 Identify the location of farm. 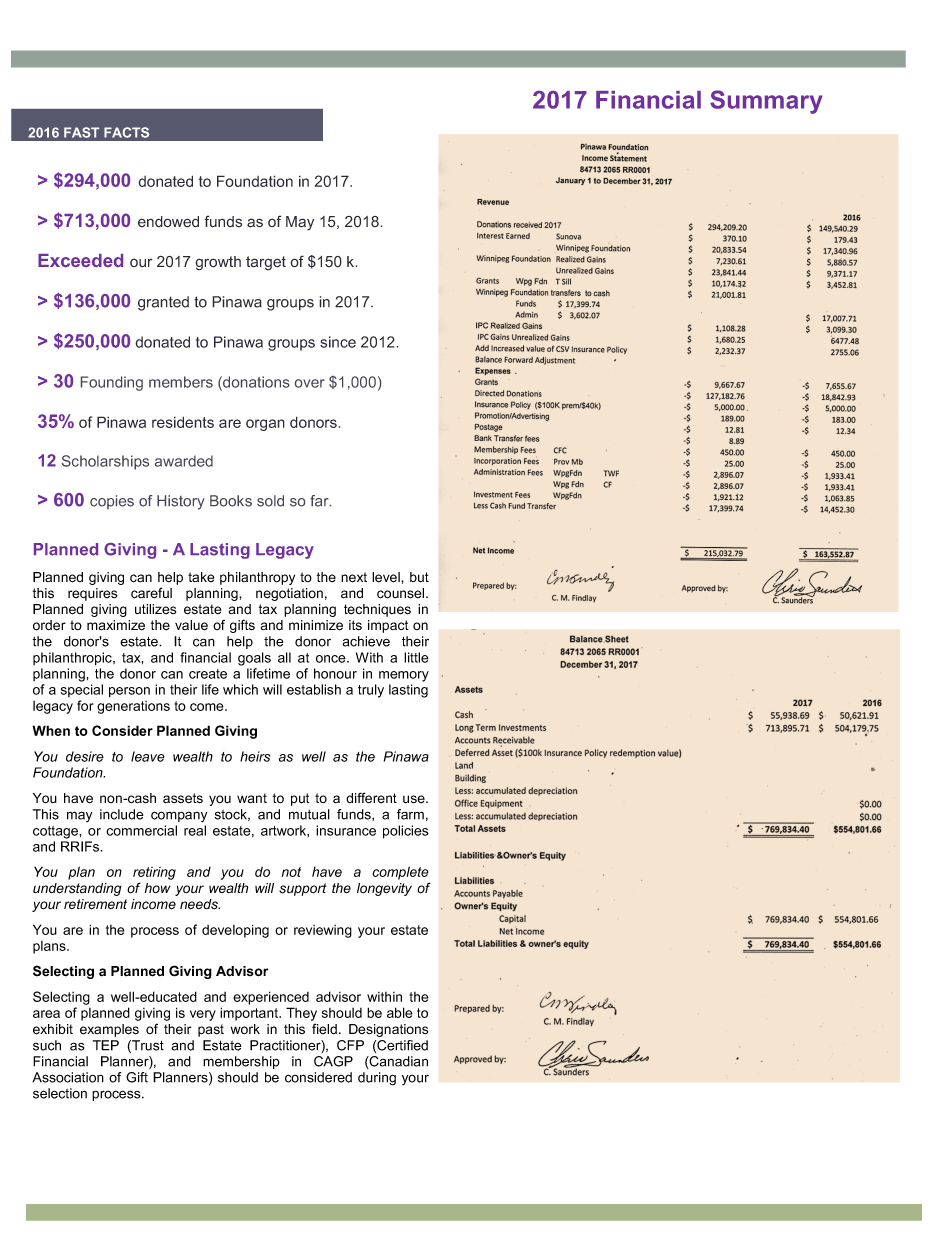
(410, 814).
